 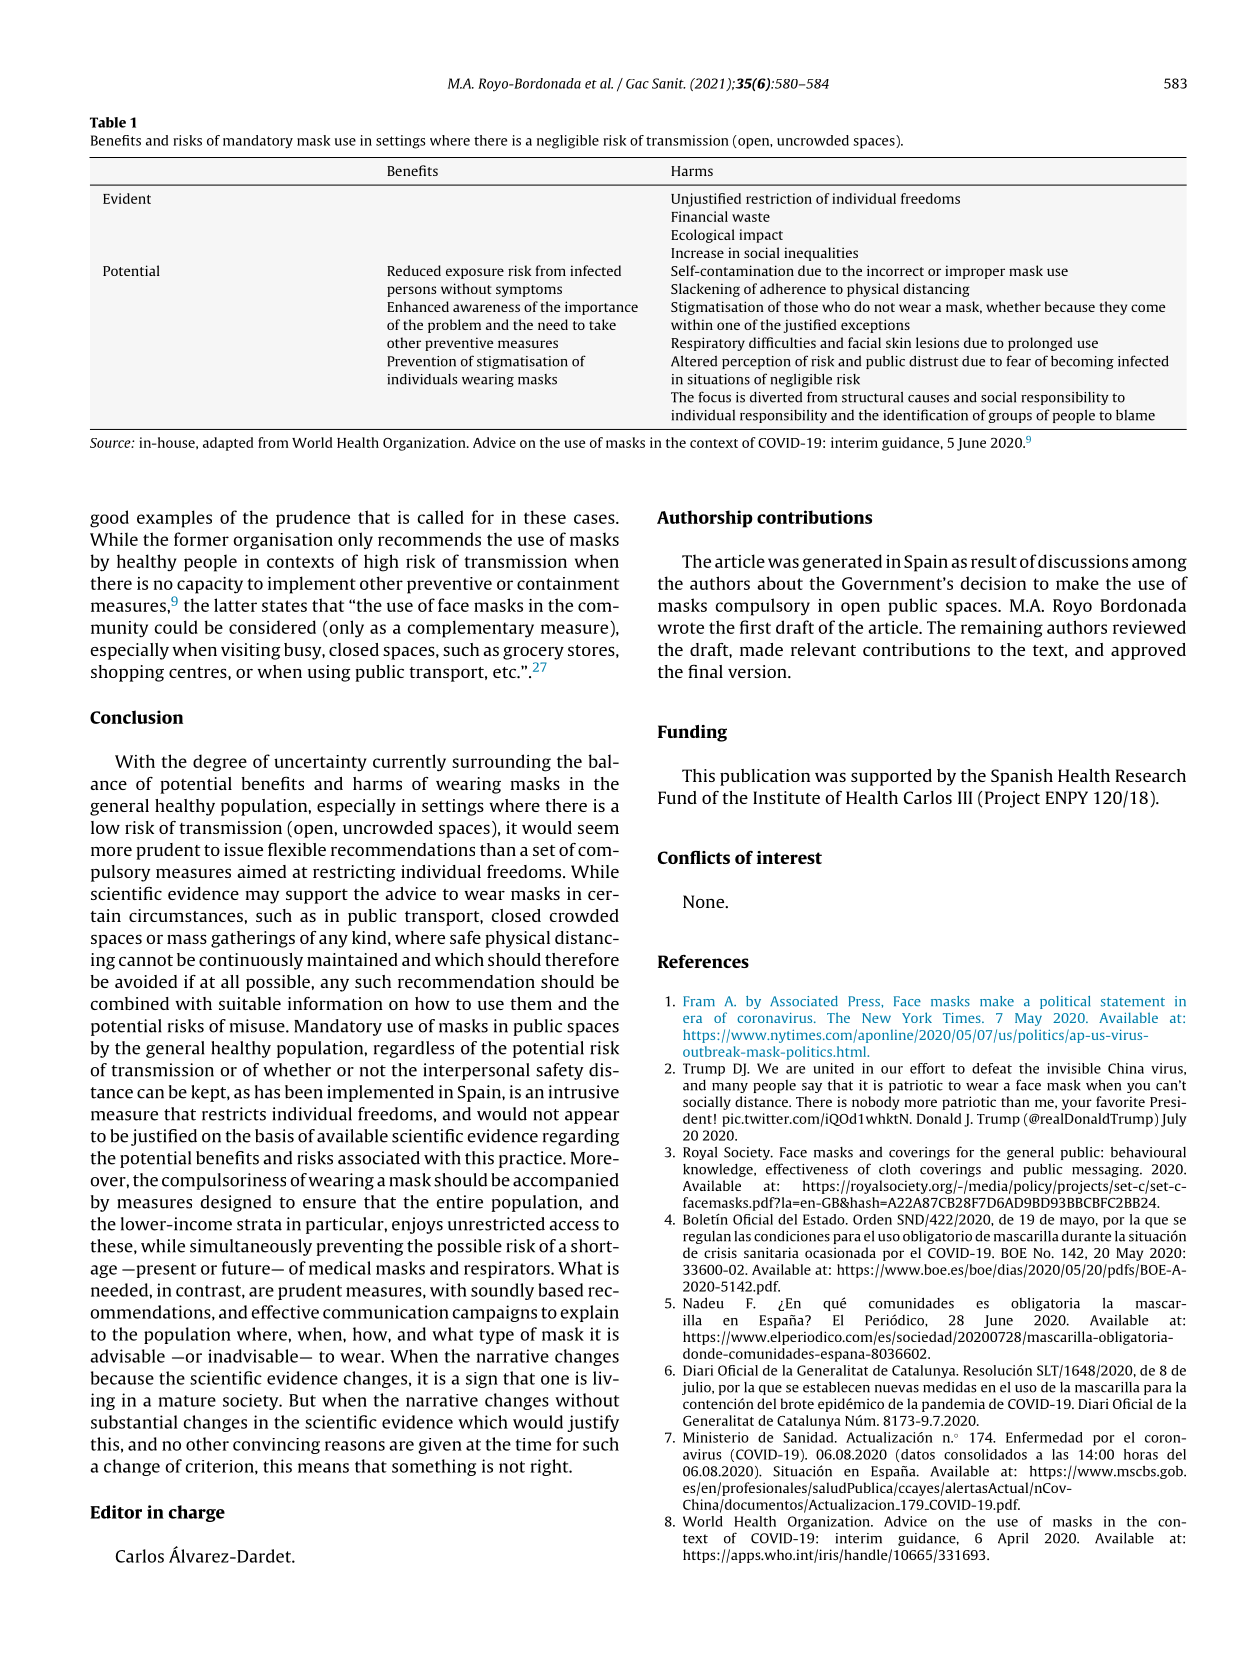 I want to click on intrusive, so click(x=584, y=1092).
